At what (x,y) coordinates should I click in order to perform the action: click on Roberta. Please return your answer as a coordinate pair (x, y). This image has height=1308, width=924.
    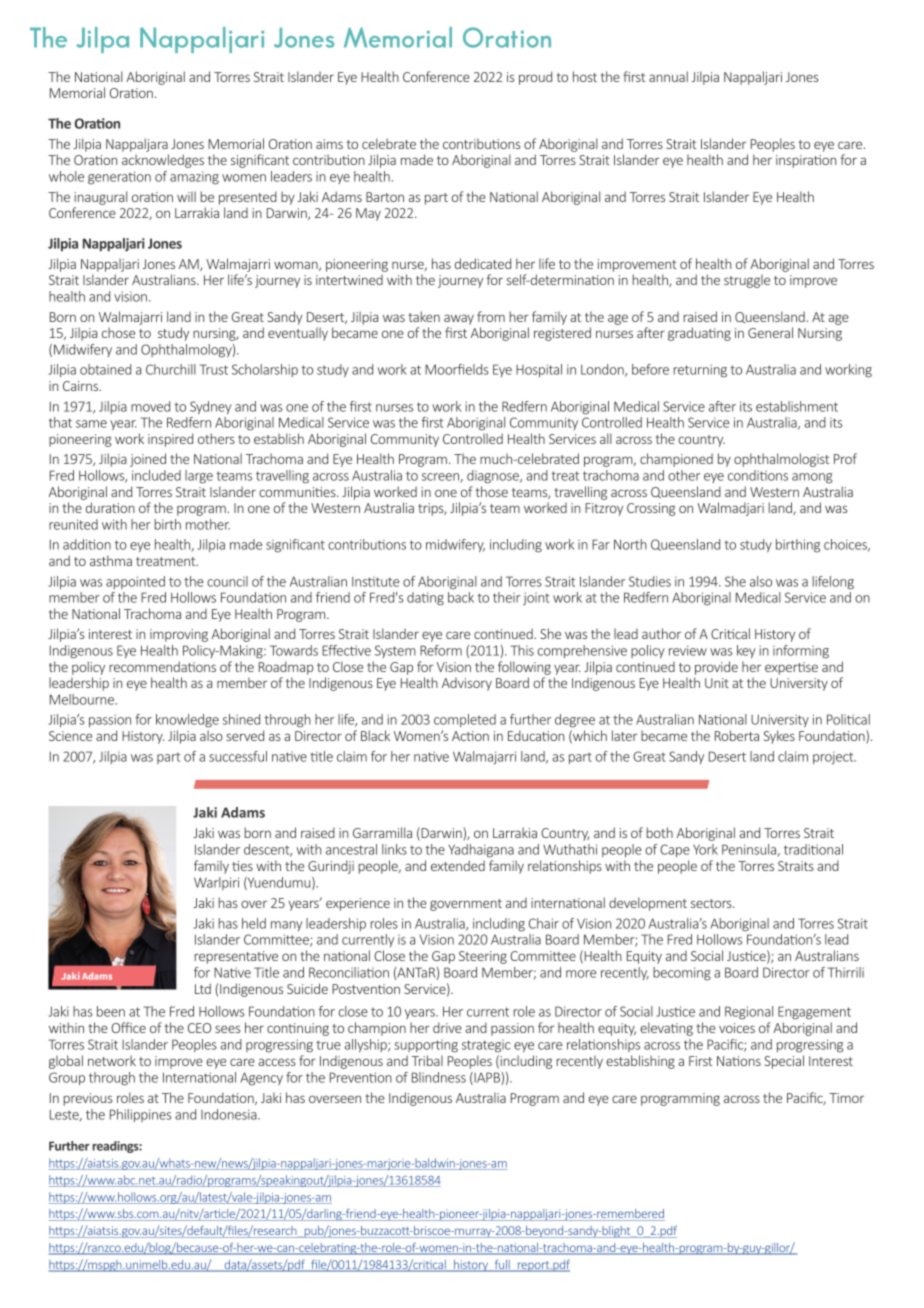
    Looking at the image, I should click on (737, 735).
